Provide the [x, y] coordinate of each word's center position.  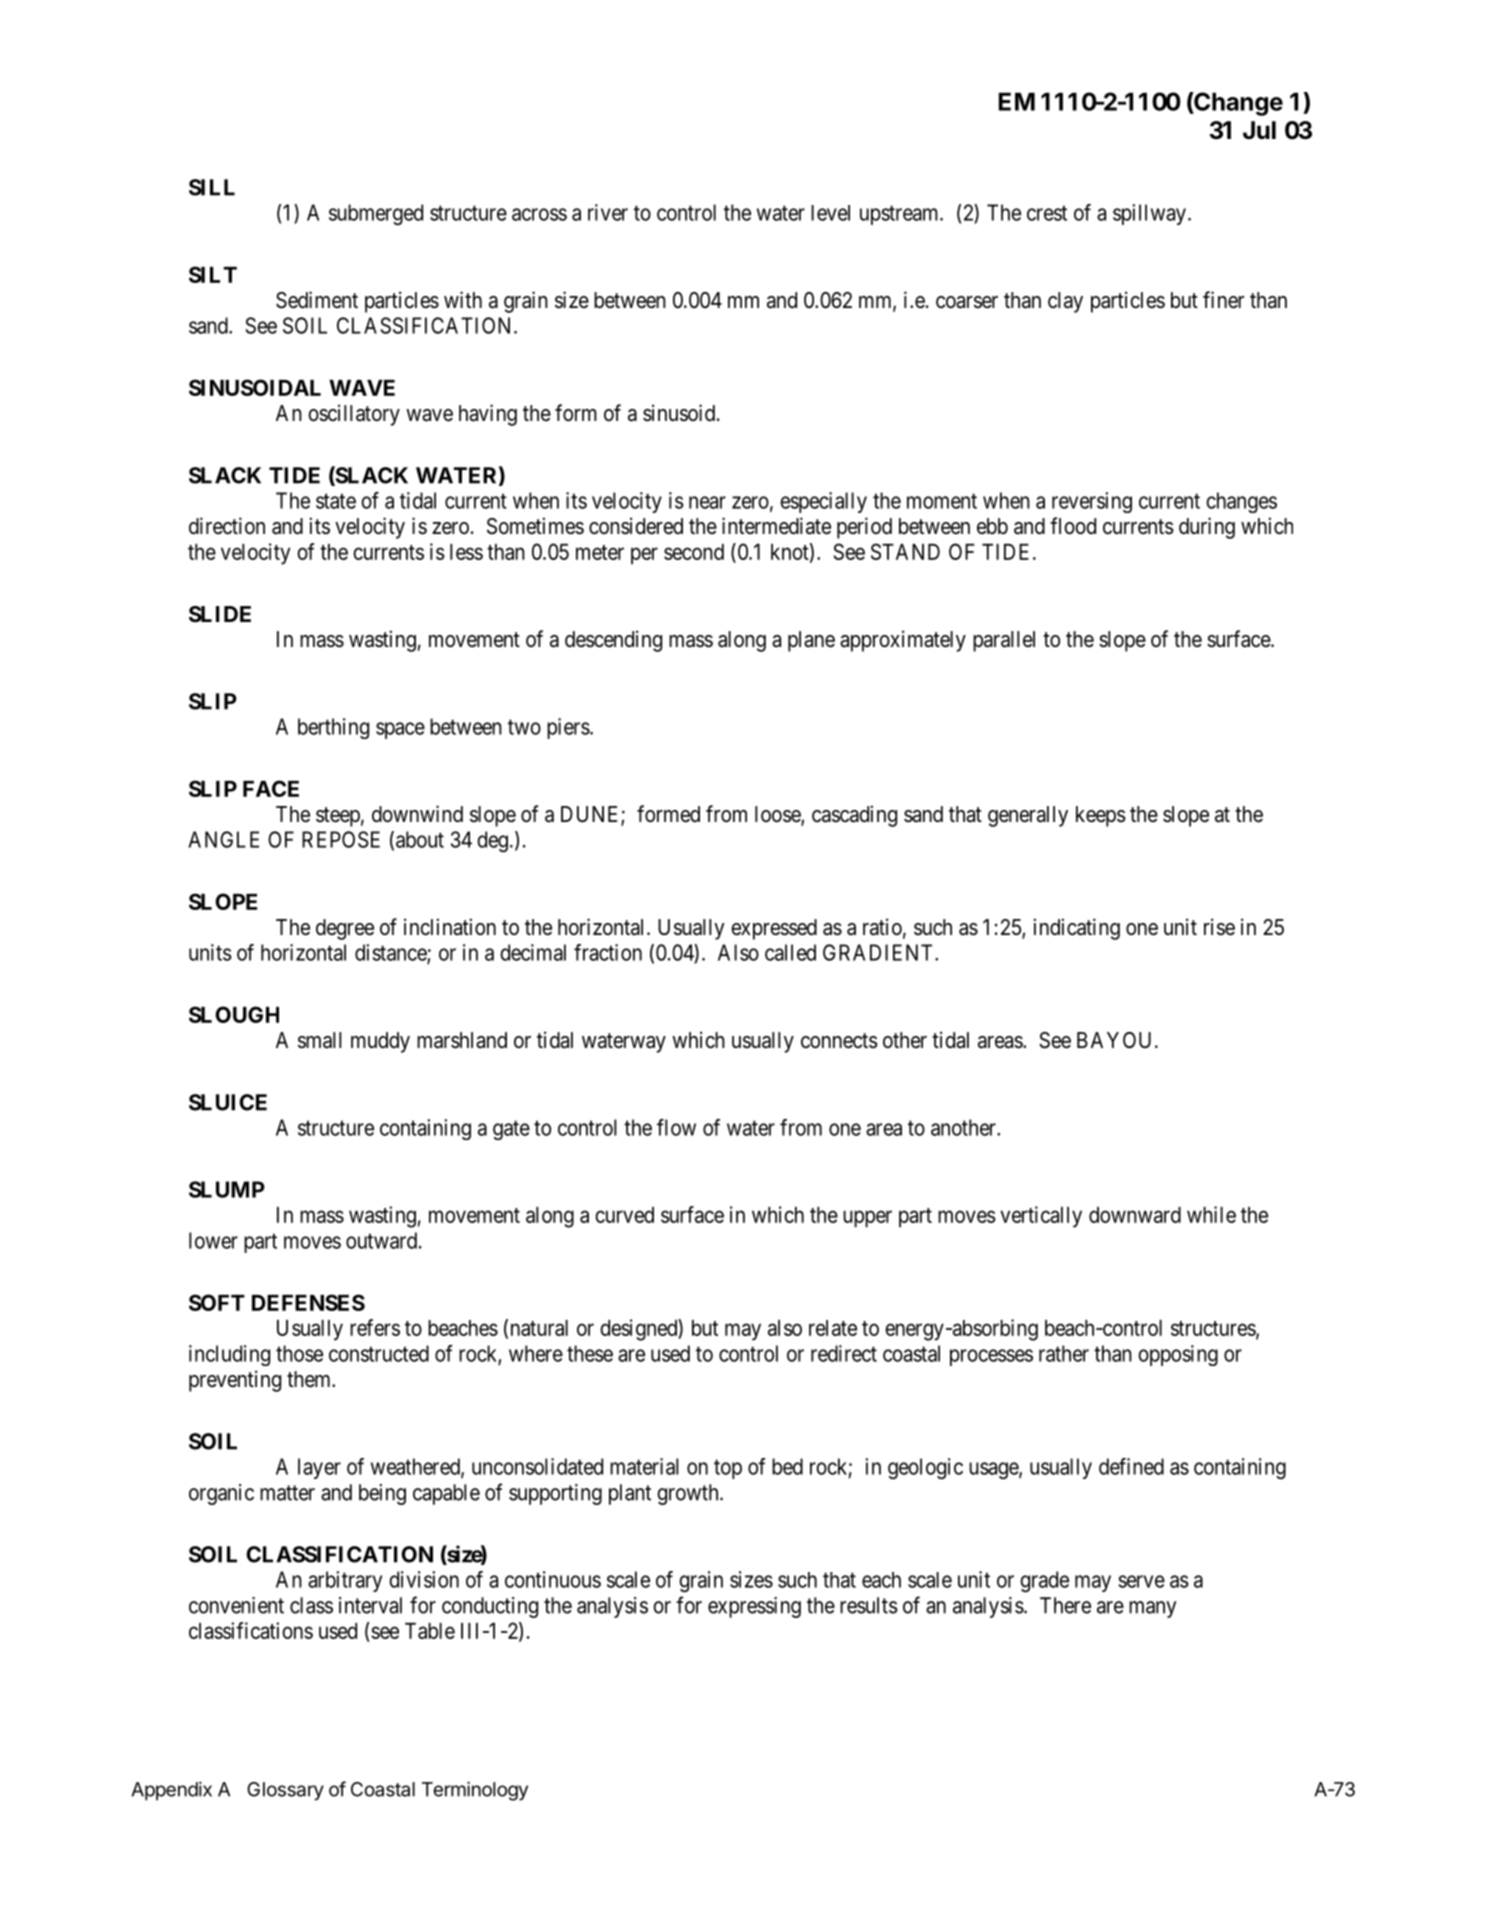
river [608, 212]
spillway [1149, 214]
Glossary [285, 1791]
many [1152, 1609]
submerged [376, 214]
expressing [754, 1607]
